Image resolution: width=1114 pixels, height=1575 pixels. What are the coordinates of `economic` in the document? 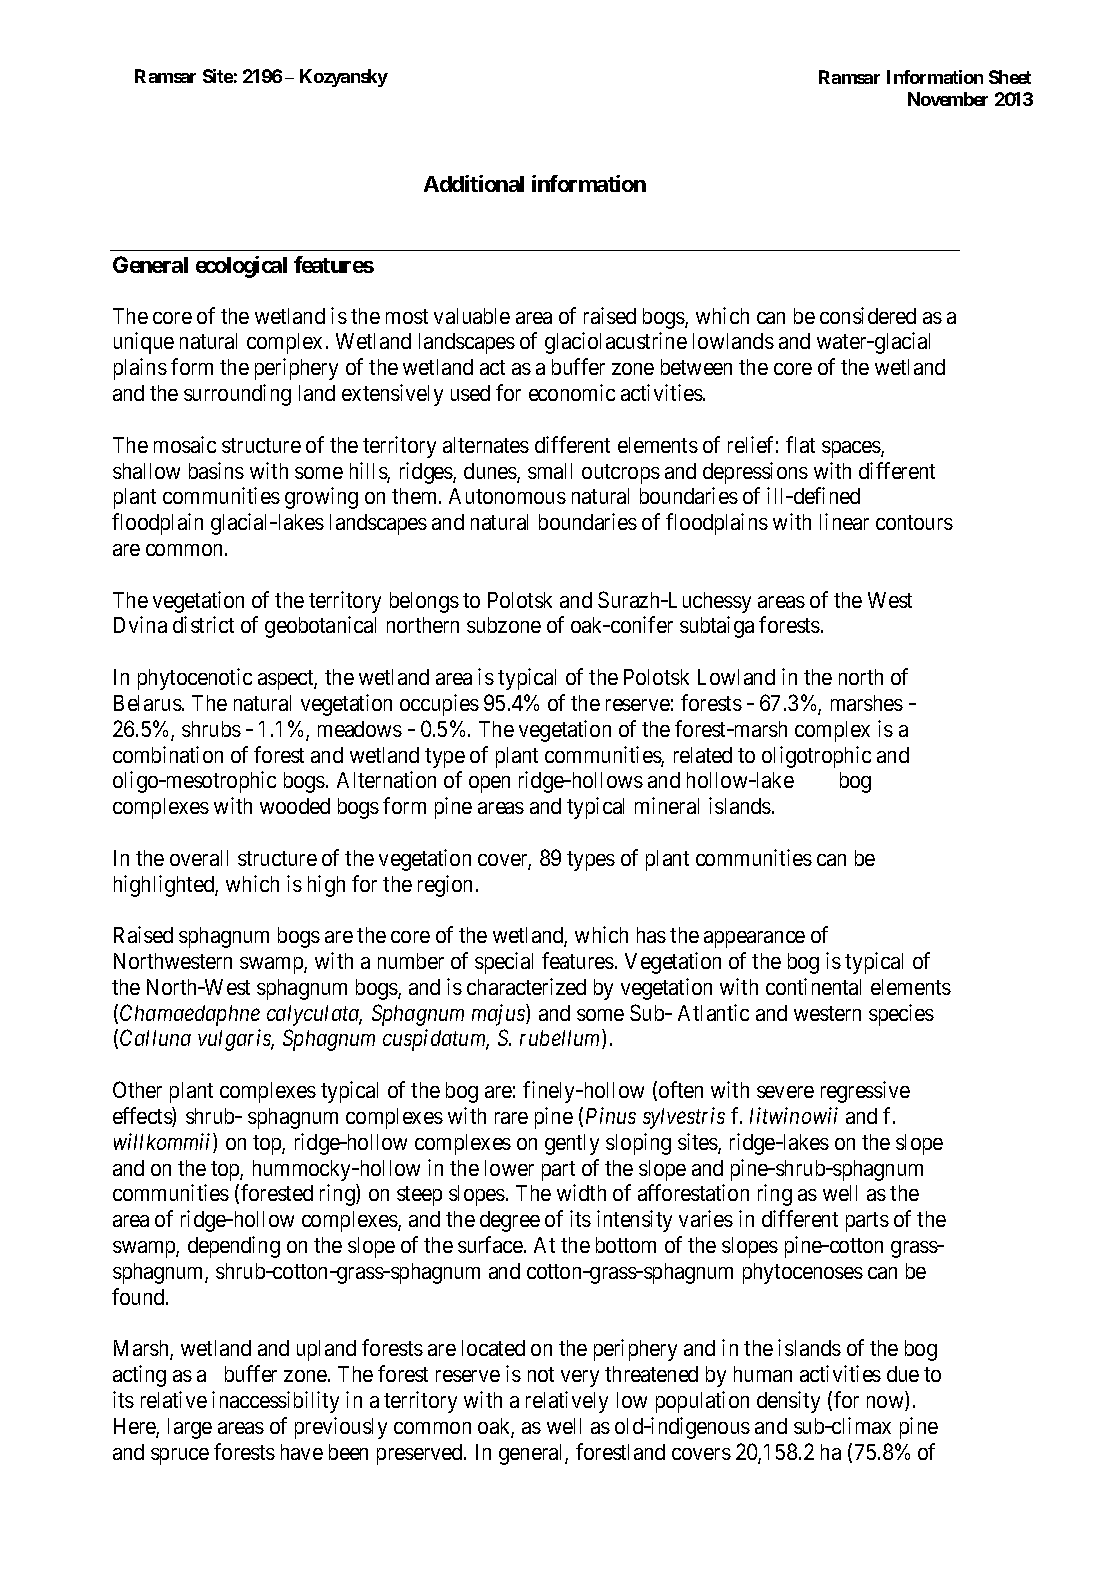 It's located at (572, 392).
